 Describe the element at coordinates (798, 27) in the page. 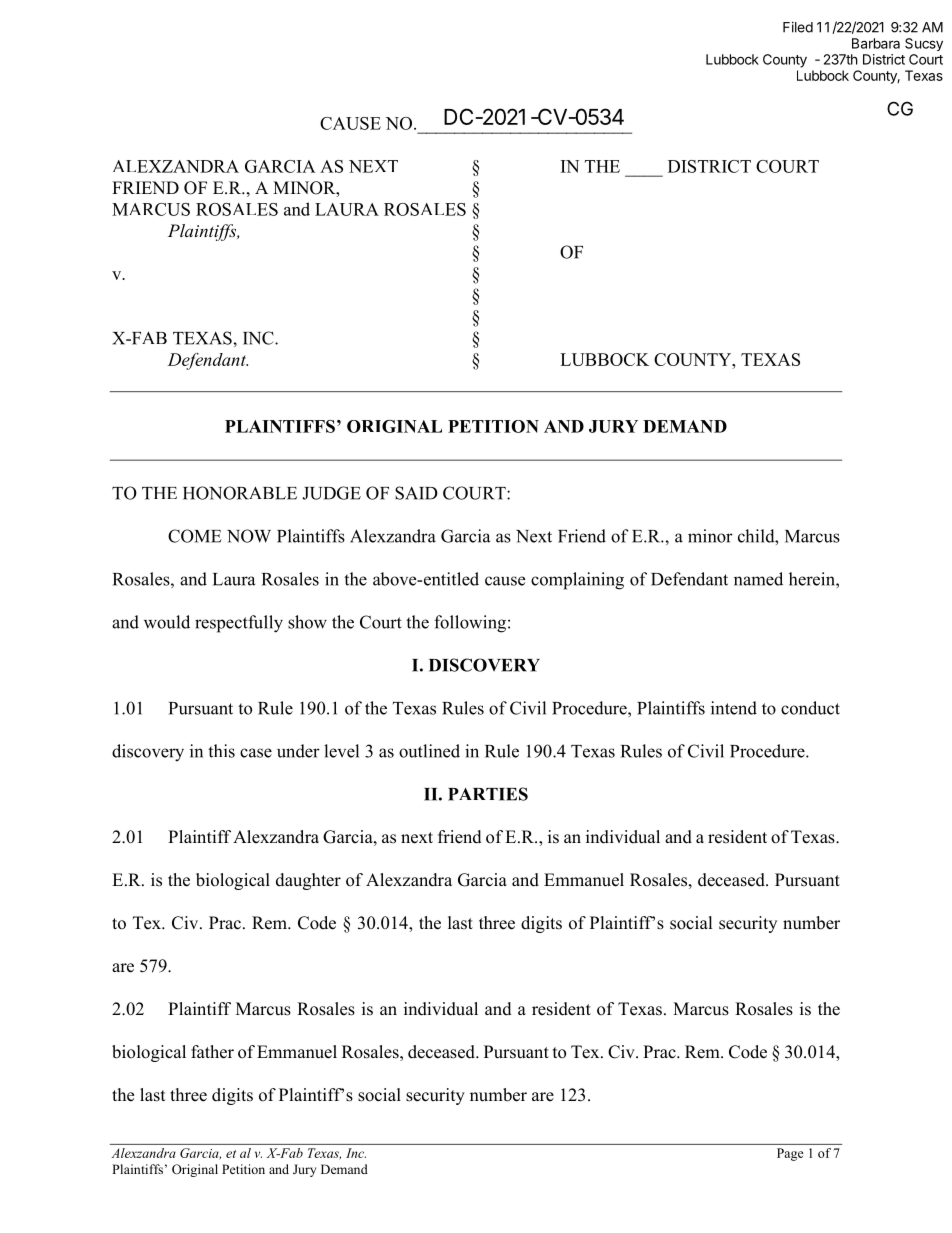

I see `Filed` at that location.
